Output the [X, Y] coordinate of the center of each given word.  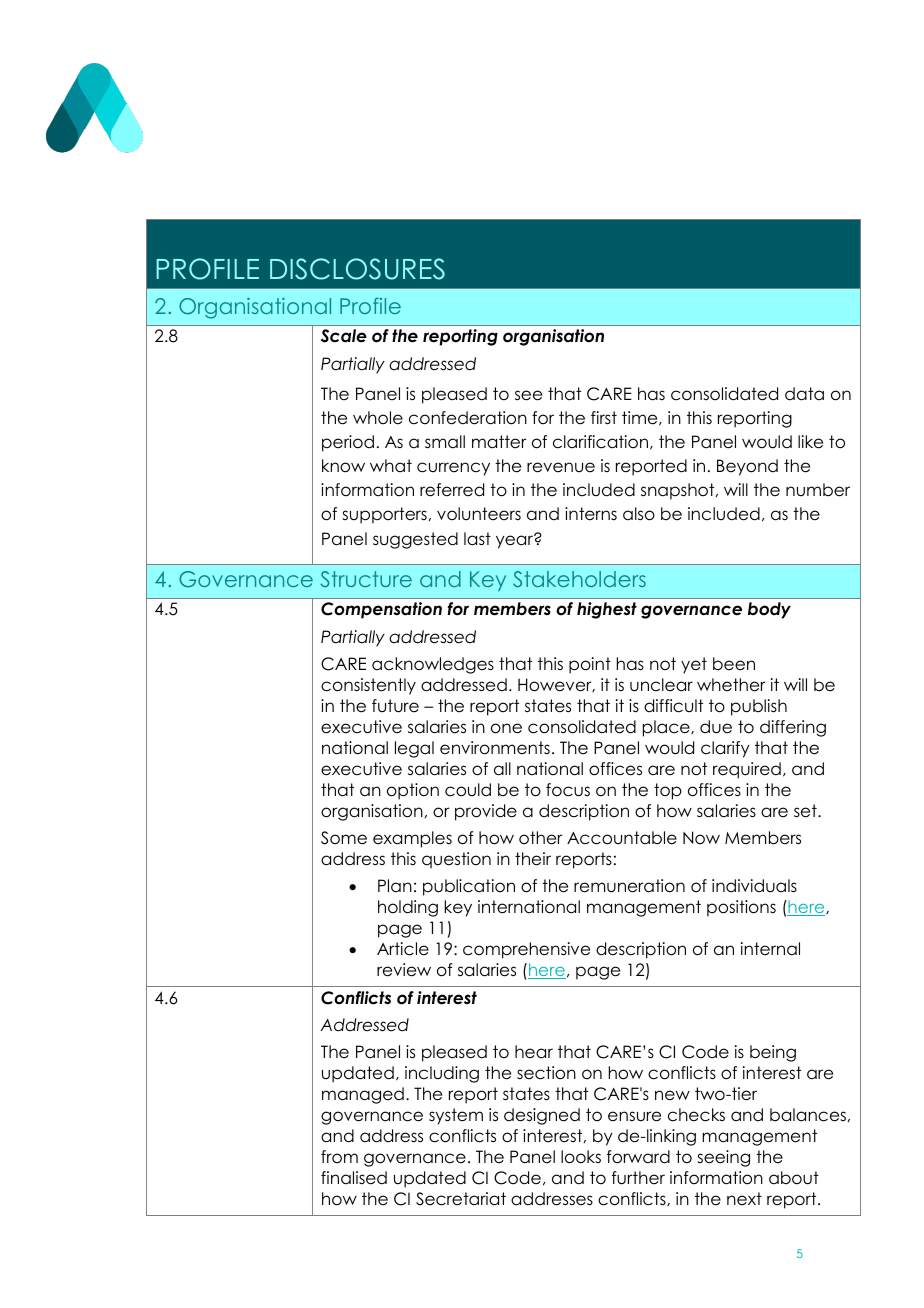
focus [568, 790]
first [604, 418]
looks [581, 1157]
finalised [354, 1178]
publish [759, 707]
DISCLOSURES [357, 269]
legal [414, 749]
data [804, 394]
